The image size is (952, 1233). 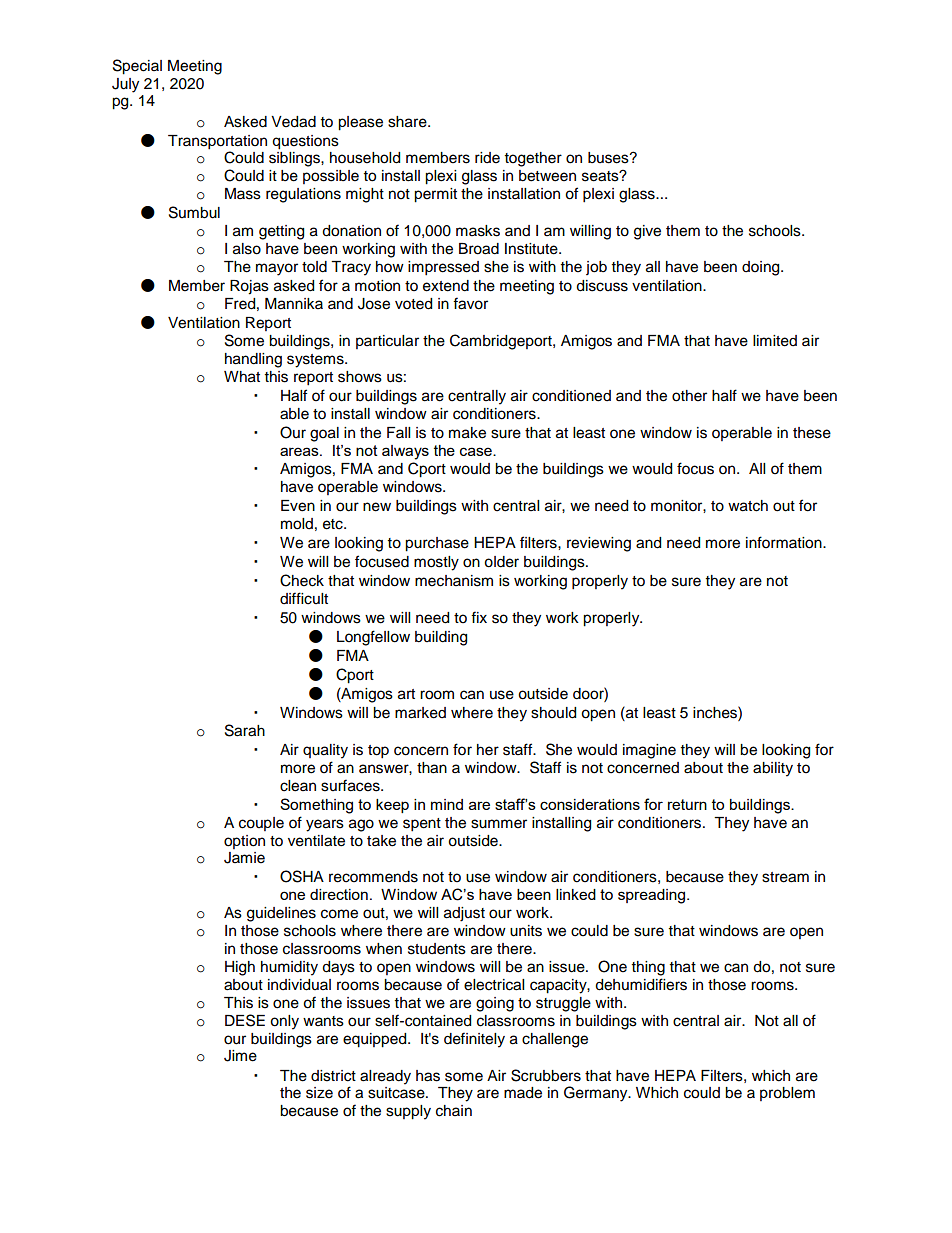 I want to click on chain, so click(x=454, y=1111).
